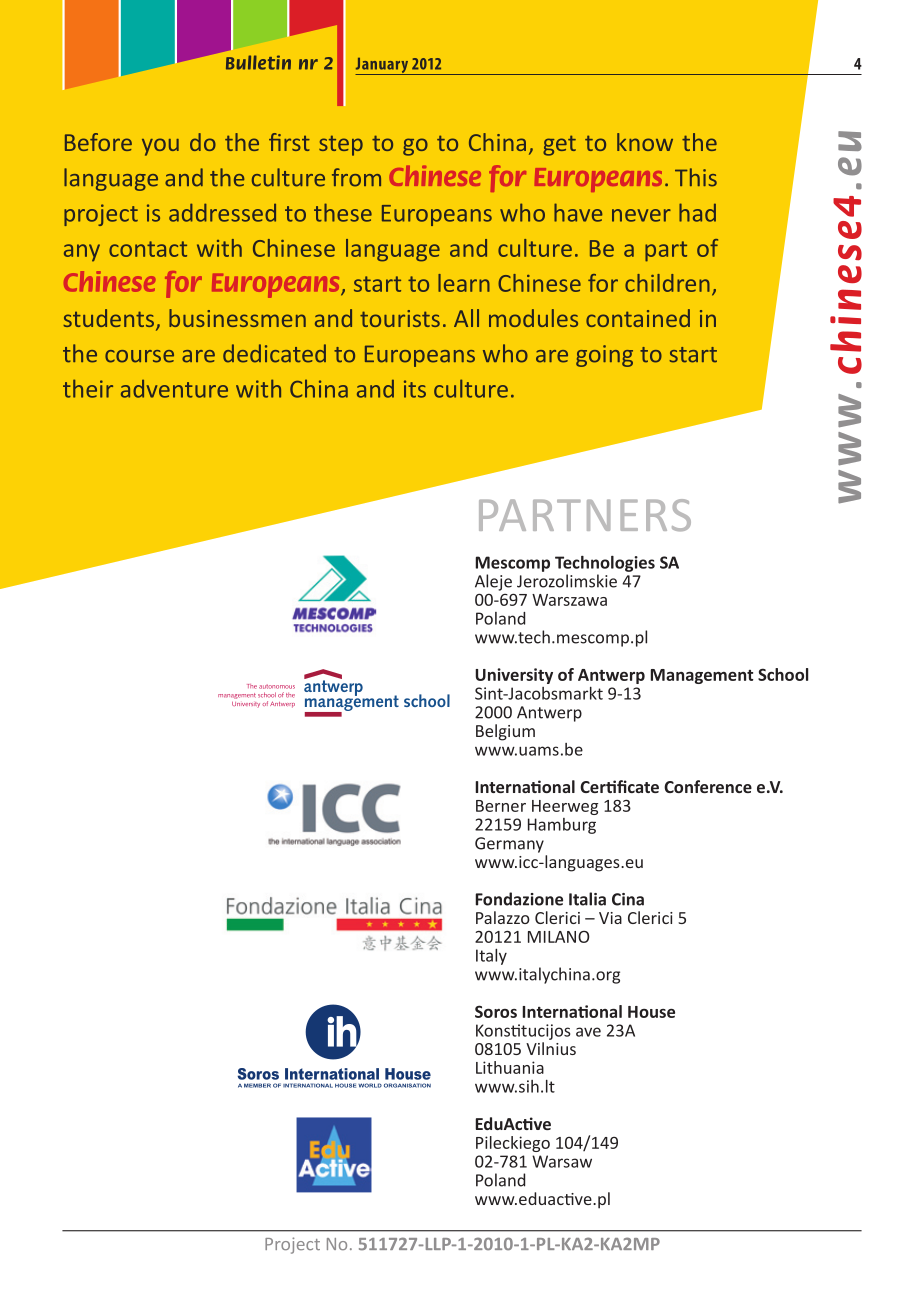 This screenshot has width=924, height=1311. I want to click on Warsaw, so click(562, 1161).
